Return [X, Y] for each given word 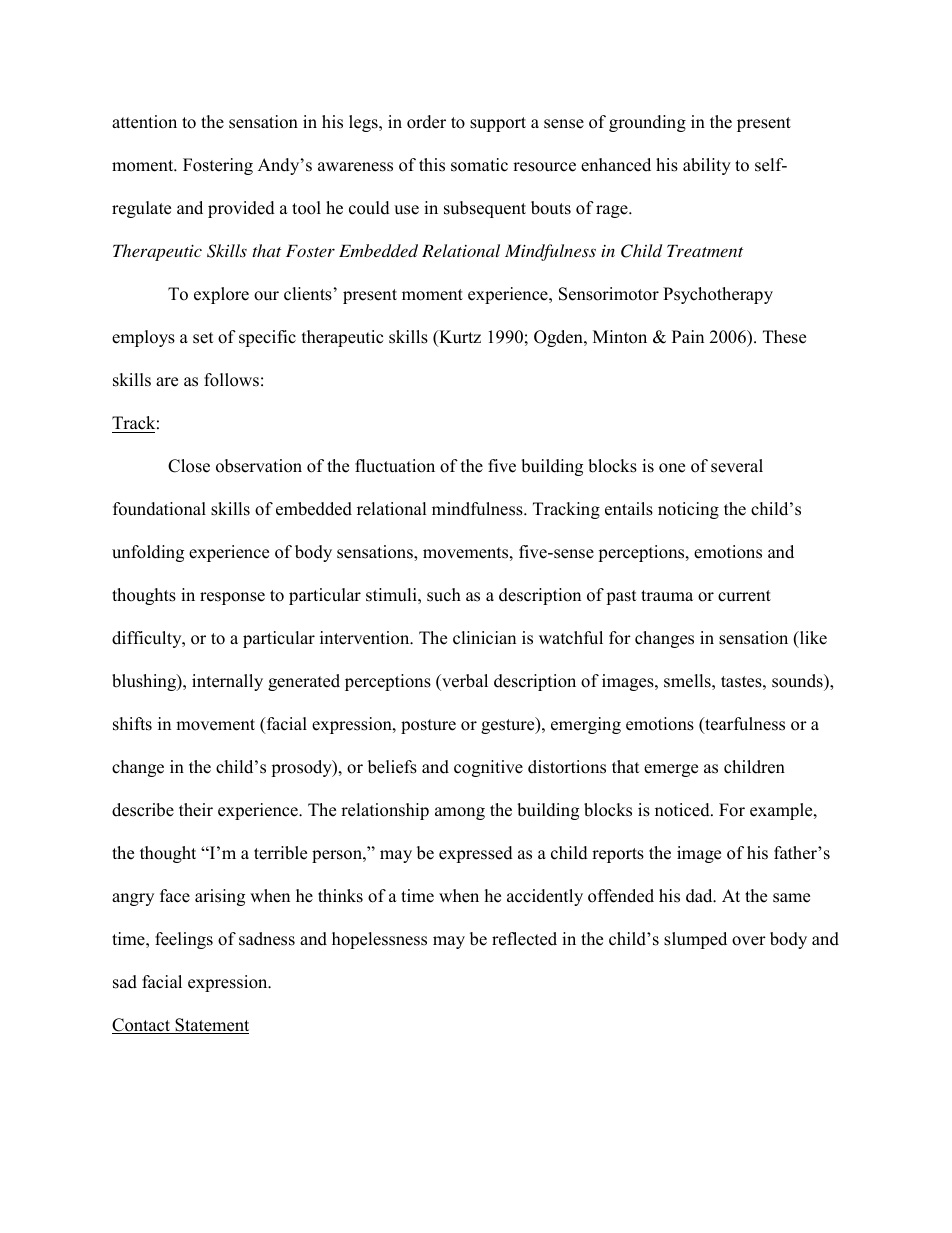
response [232, 598]
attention [144, 122]
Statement [211, 1026]
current [744, 596]
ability [707, 166]
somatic [479, 165]
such [444, 595]
